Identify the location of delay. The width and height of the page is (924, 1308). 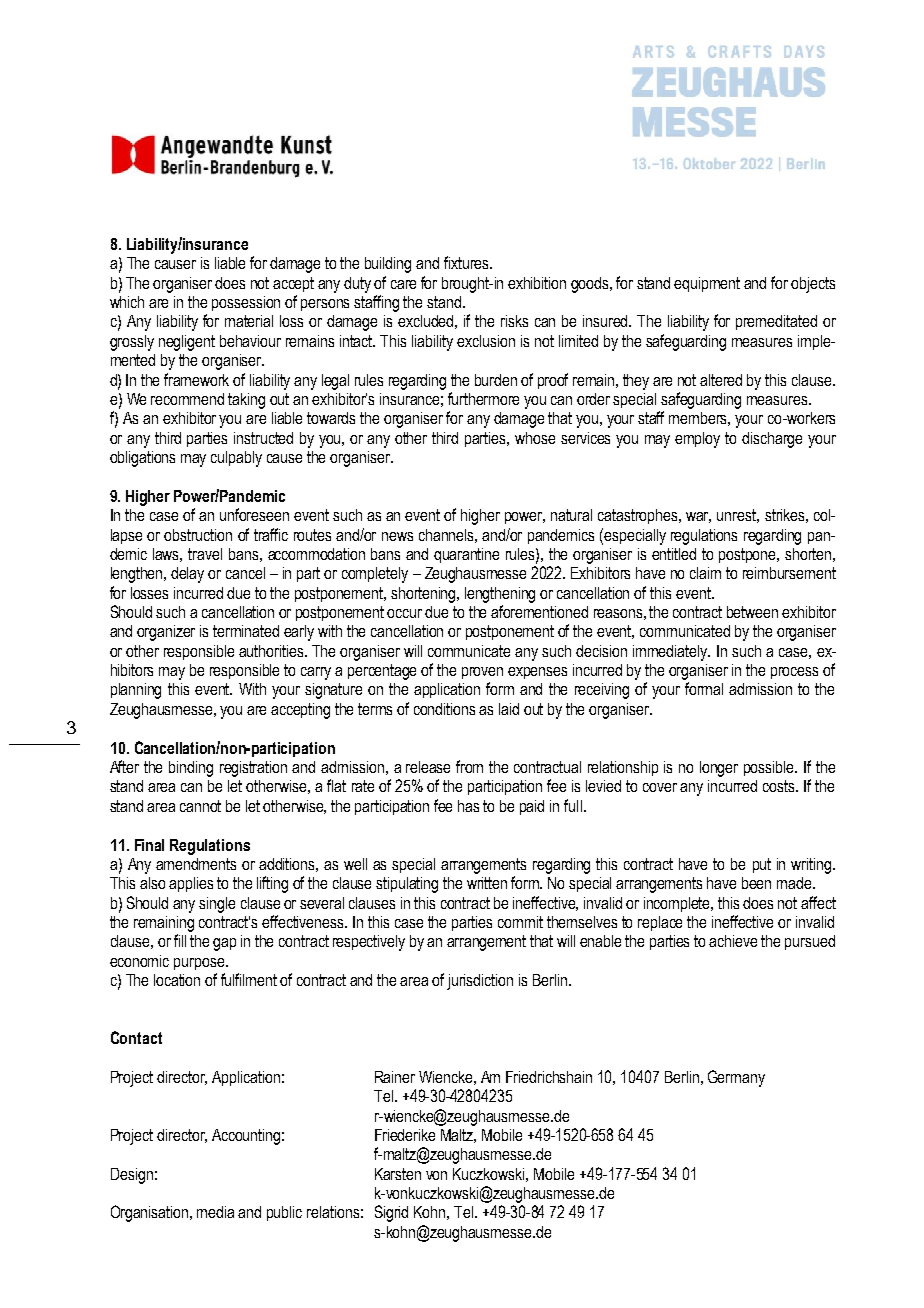
(187, 575).
